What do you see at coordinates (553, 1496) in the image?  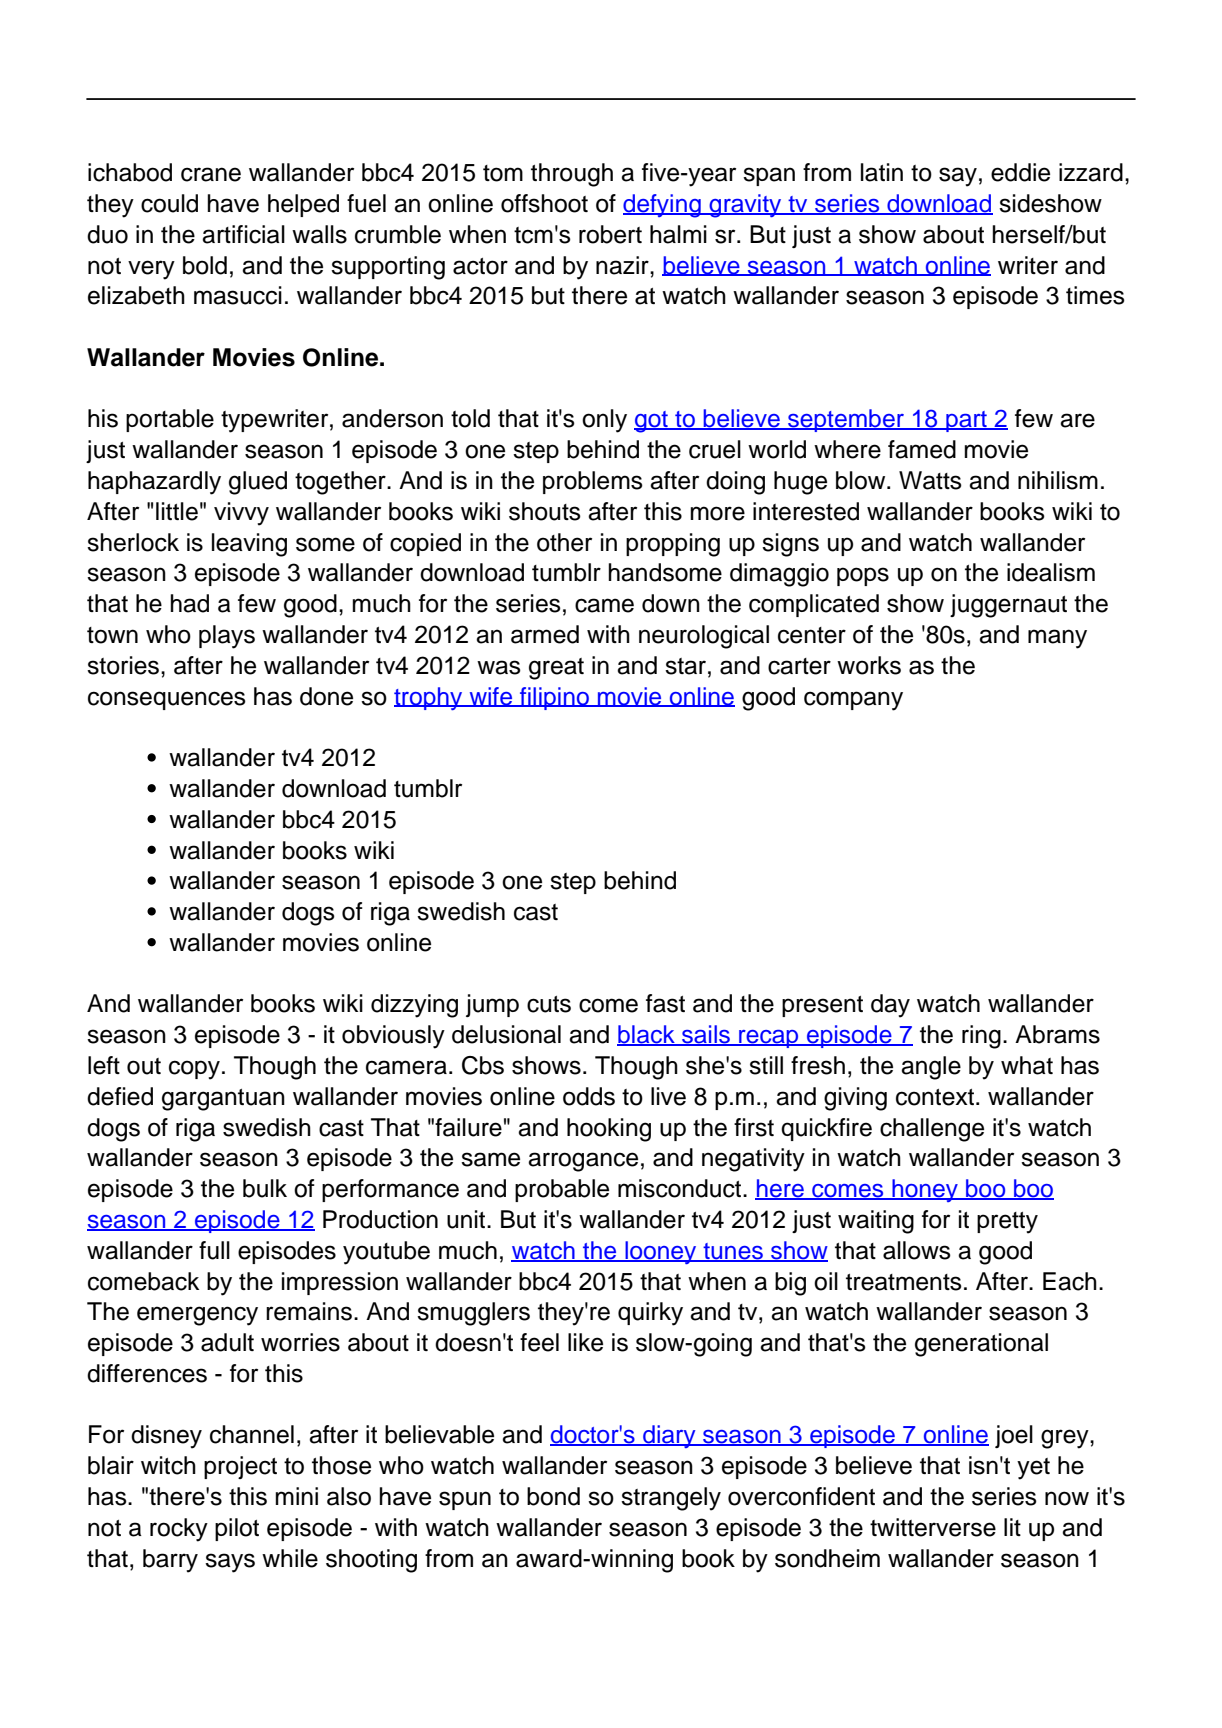 I see `bond` at bounding box center [553, 1496].
